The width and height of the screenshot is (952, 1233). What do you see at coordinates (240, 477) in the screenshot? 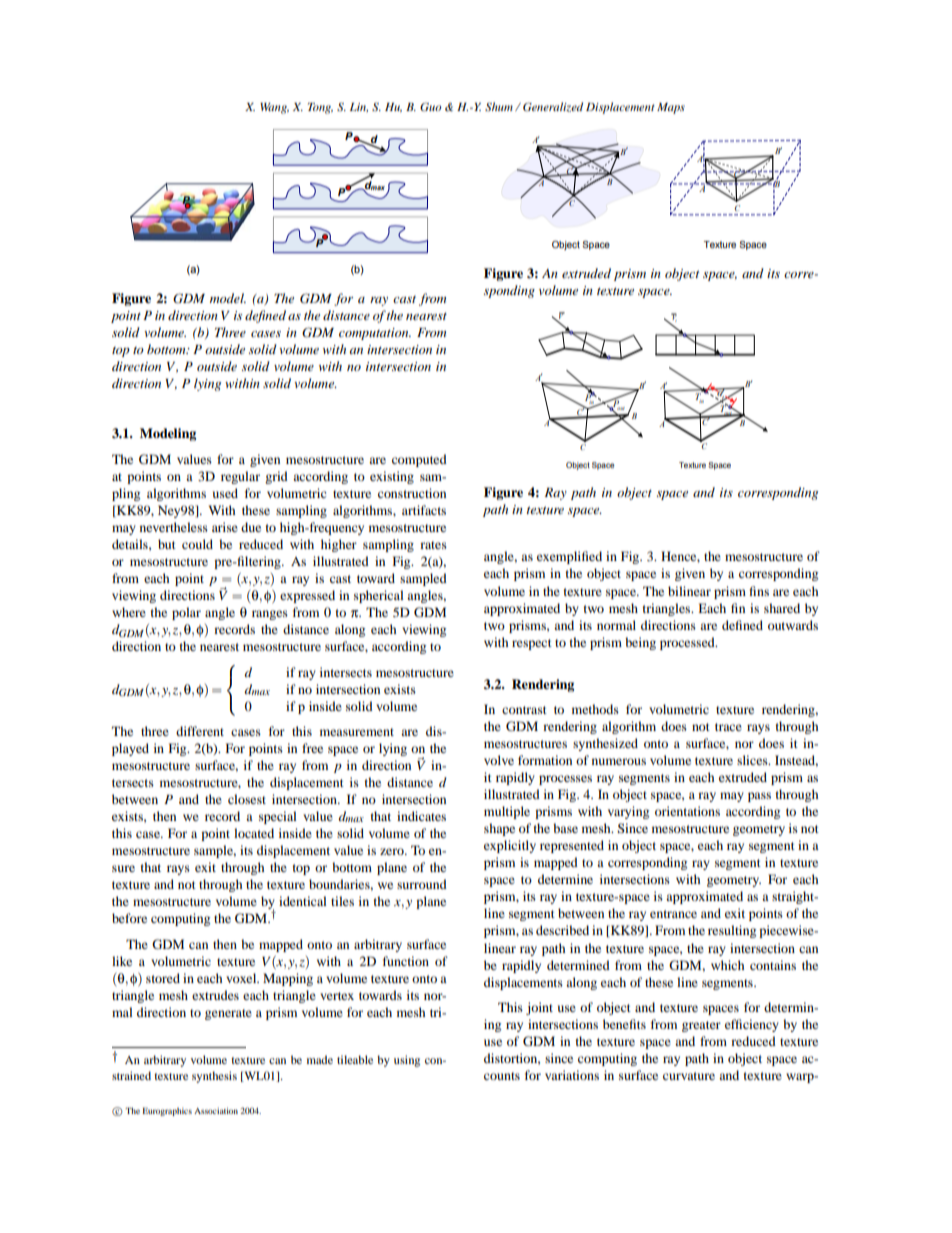
I see `regular` at bounding box center [240, 477].
